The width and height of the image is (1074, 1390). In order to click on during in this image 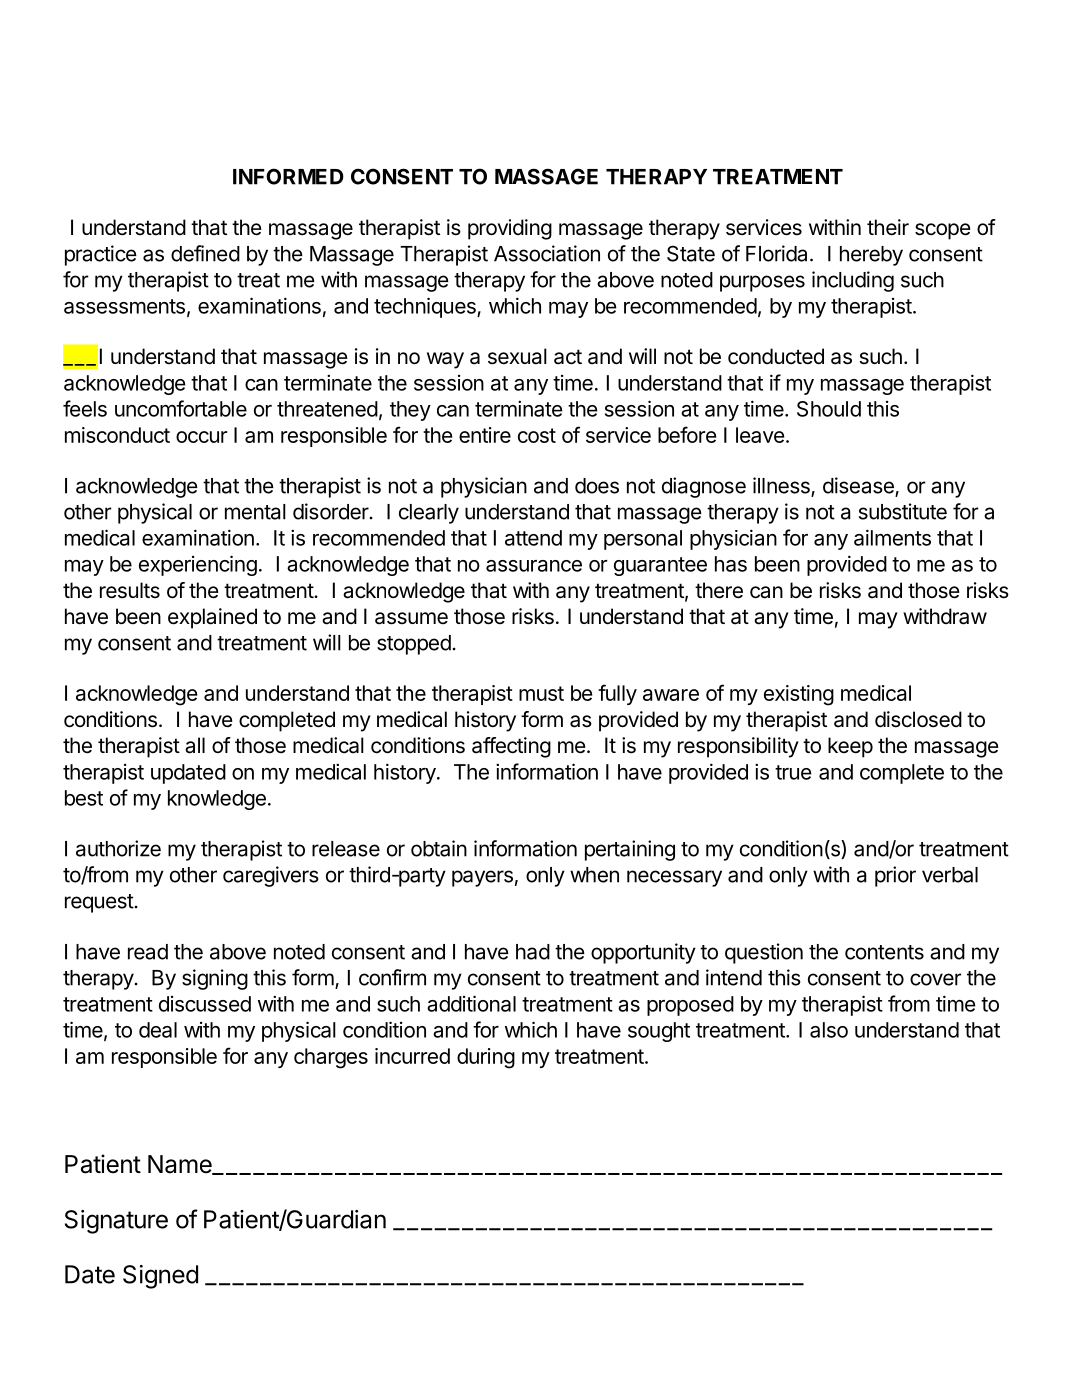, I will do `click(486, 1058)`.
